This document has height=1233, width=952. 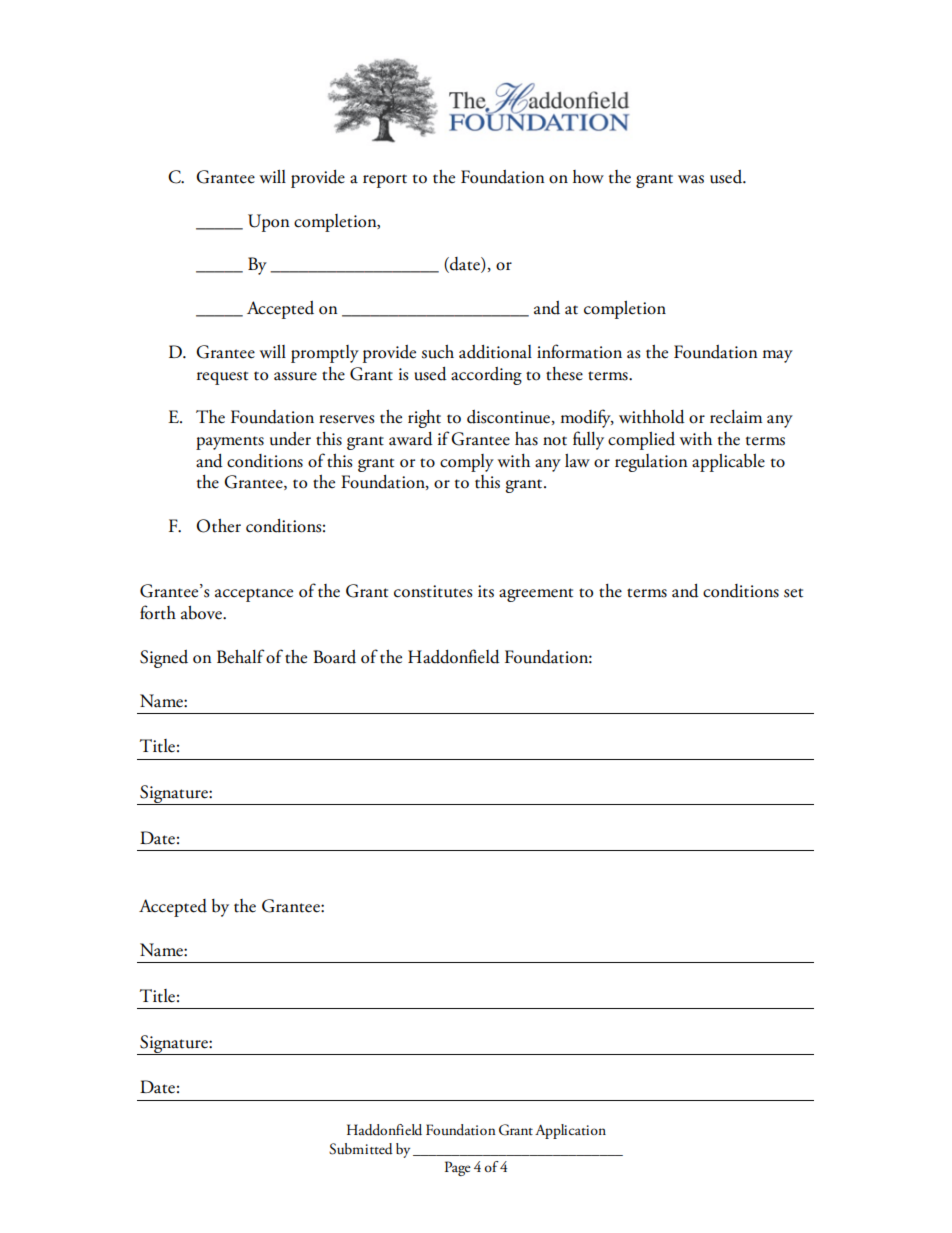 What do you see at coordinates (361, 1149) in the document?
I see `Submitted` at bounding box center [361, 1149].
